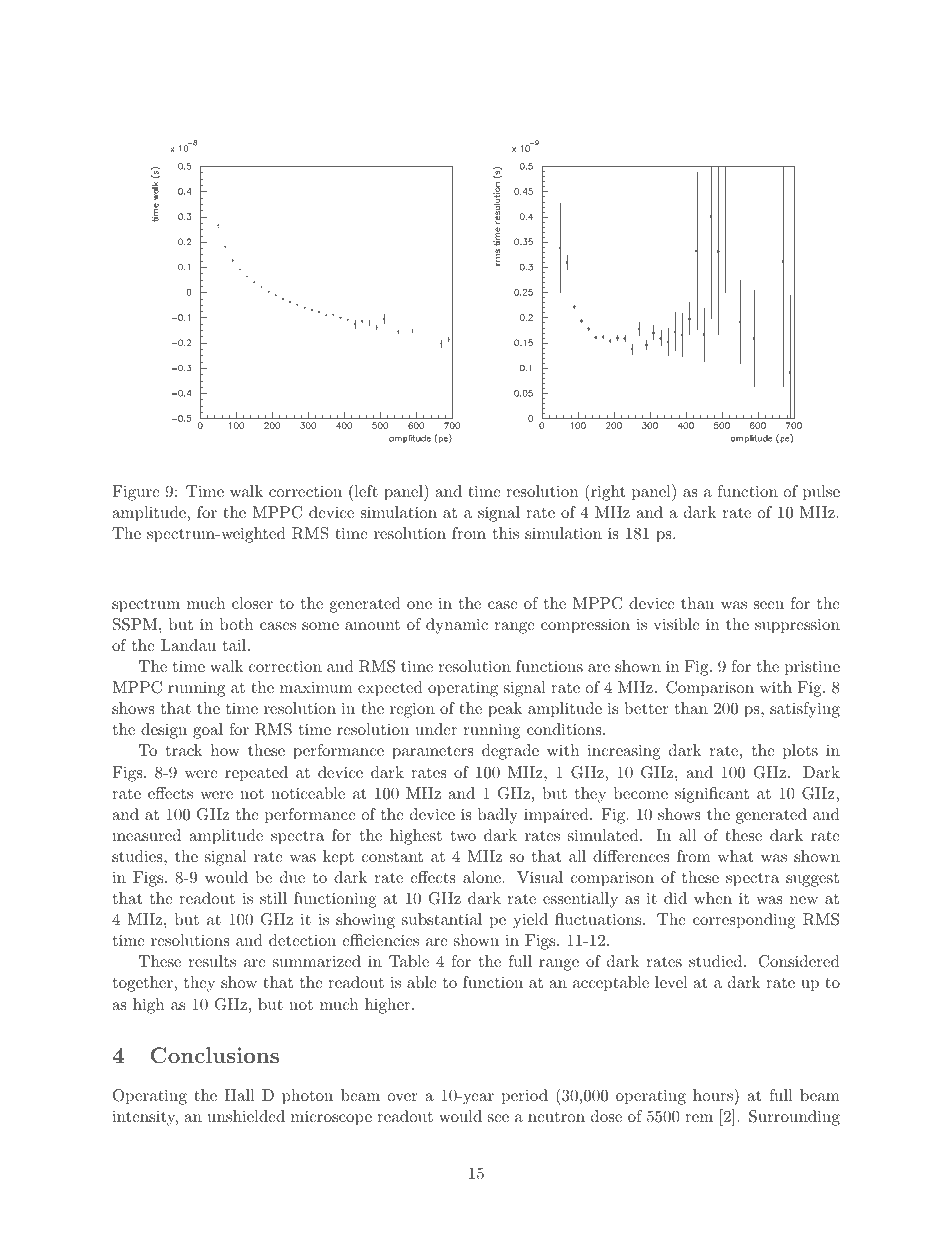 The width and height of the document is (952, 1233). What do you see at coordinates (240, 1095) in the document?
I see `Hall` at bounding box center [240, 1095].
